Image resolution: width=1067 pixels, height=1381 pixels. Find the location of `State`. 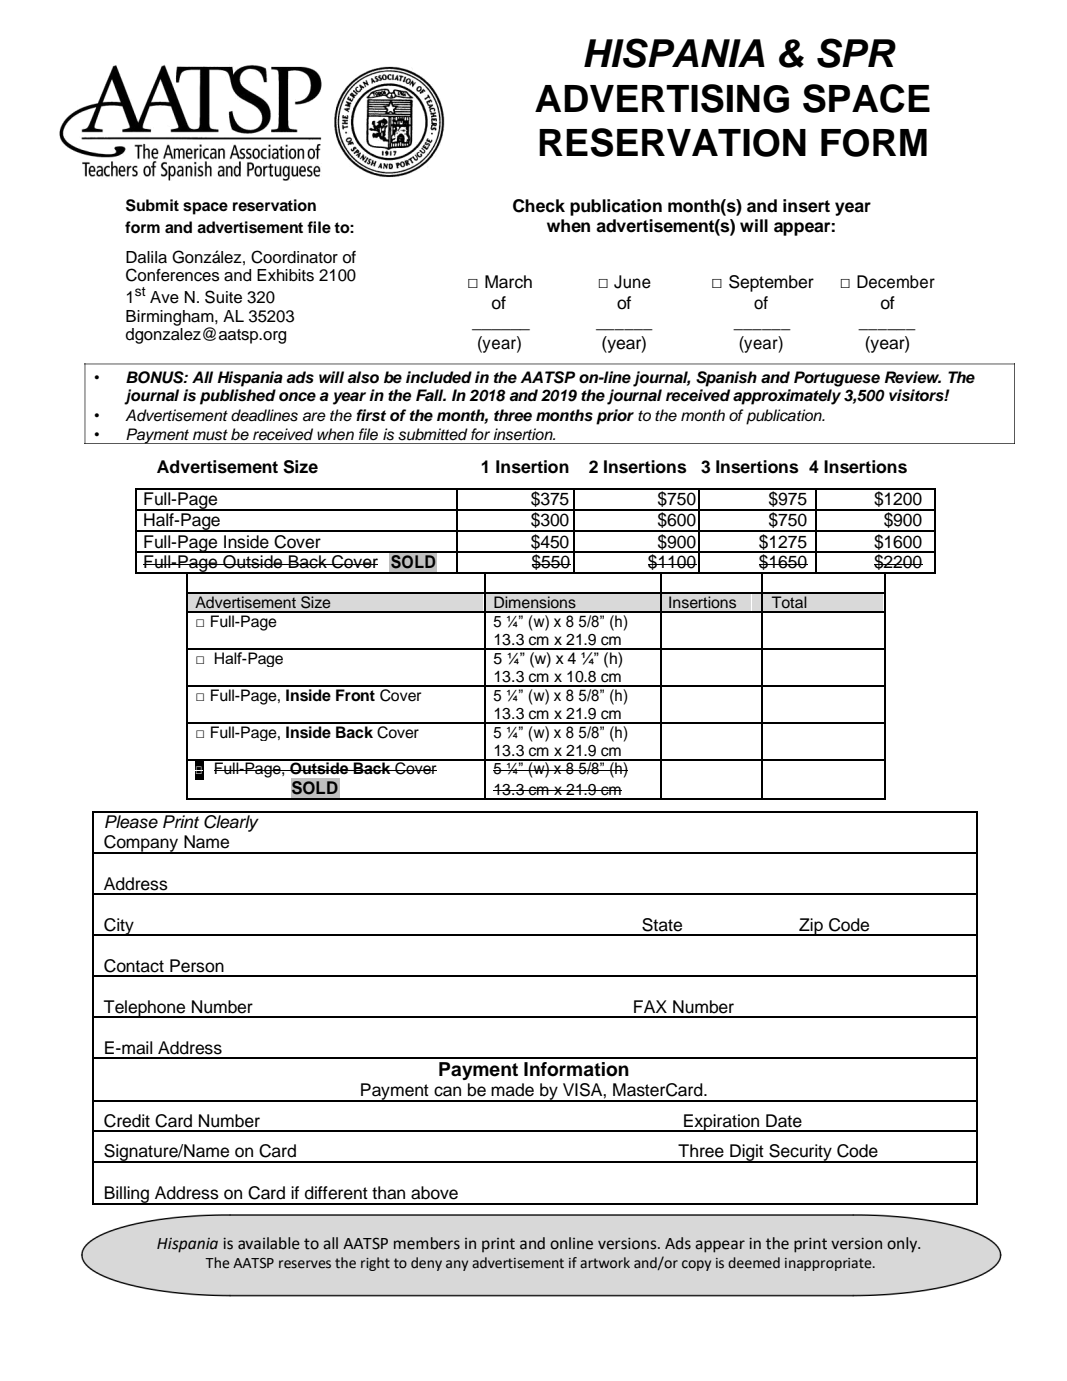

State is located at coordinates (662, 925).
